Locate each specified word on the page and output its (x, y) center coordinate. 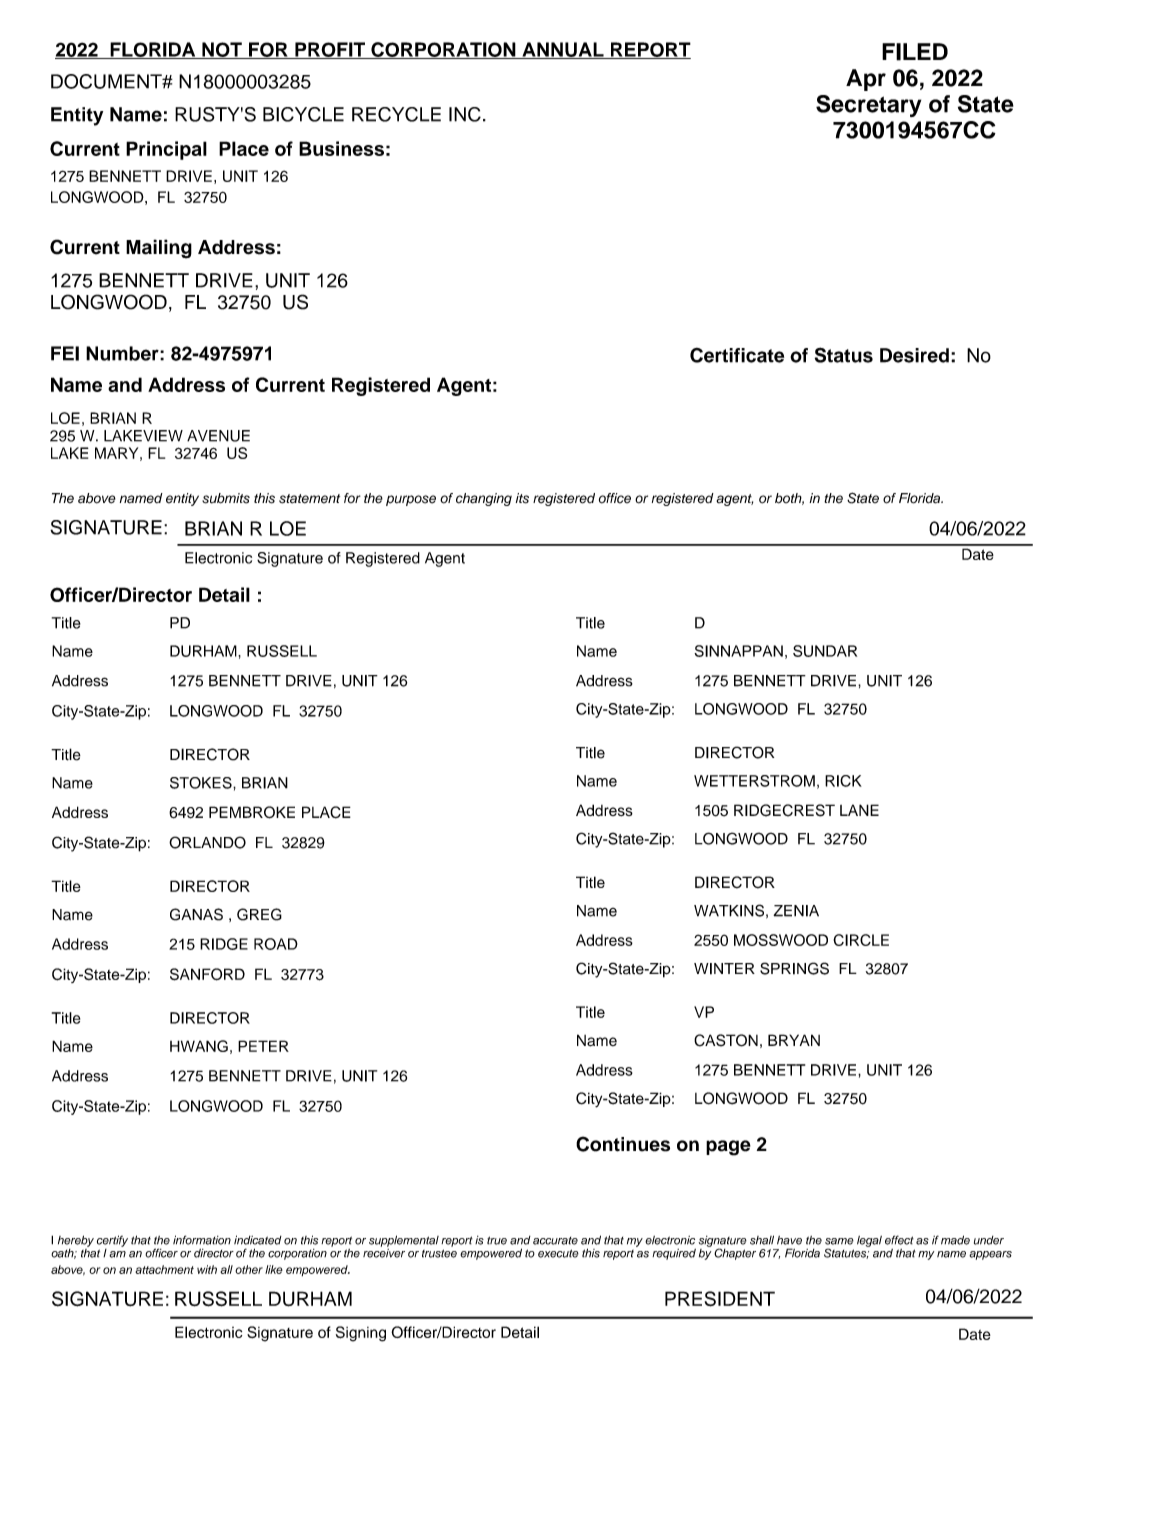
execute (558, 1253)
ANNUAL (563, 50)
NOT (222, 50)
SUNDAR (825, 651)
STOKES (202, 783)
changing (484, 499)
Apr (866, 80)
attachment (164, 1269)
